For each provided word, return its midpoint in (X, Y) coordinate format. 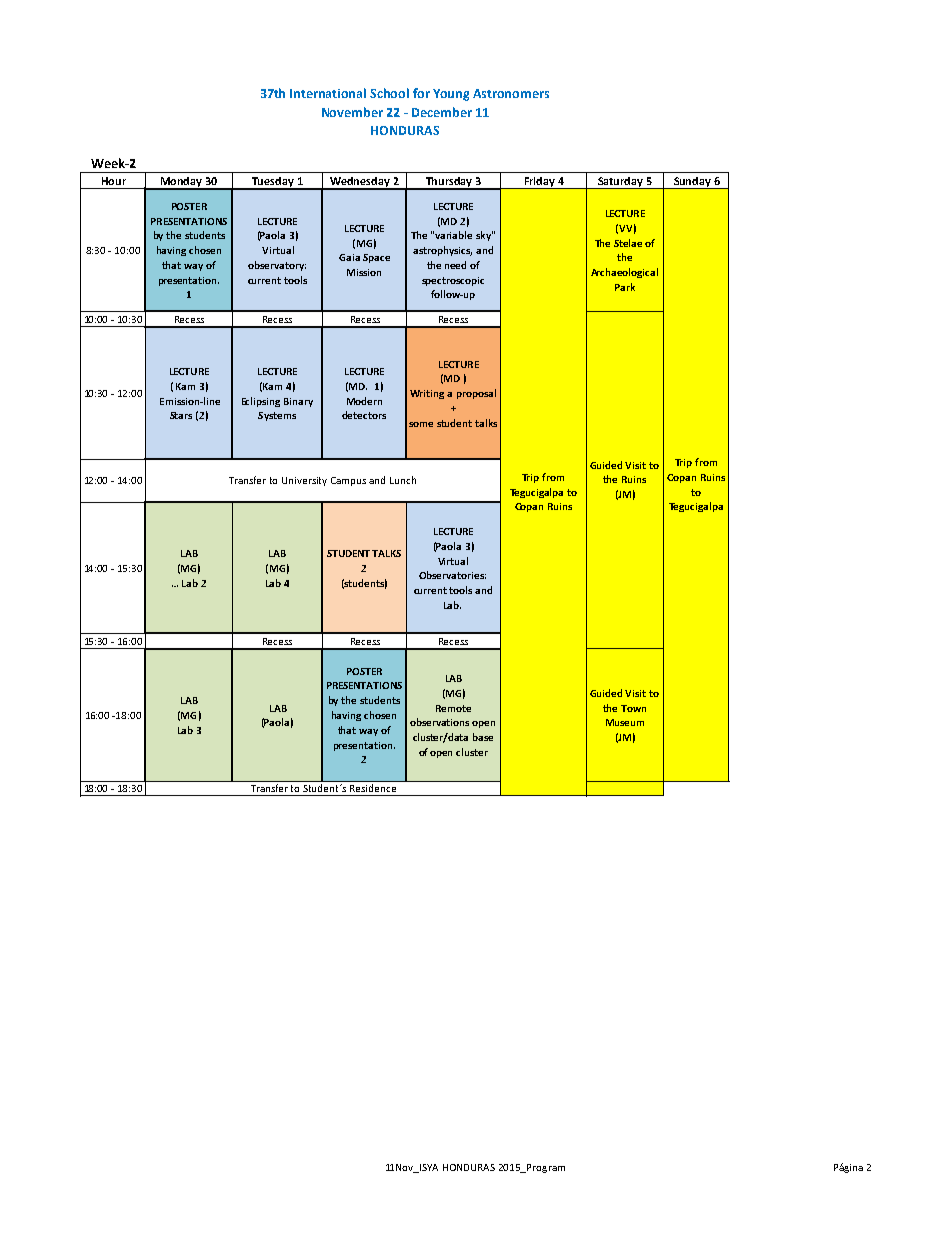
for (421, 93)
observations (439, 722)
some (421, 424)
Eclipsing (261, 402)
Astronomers (511, 93)
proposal (476, 394)
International (328, 93)
